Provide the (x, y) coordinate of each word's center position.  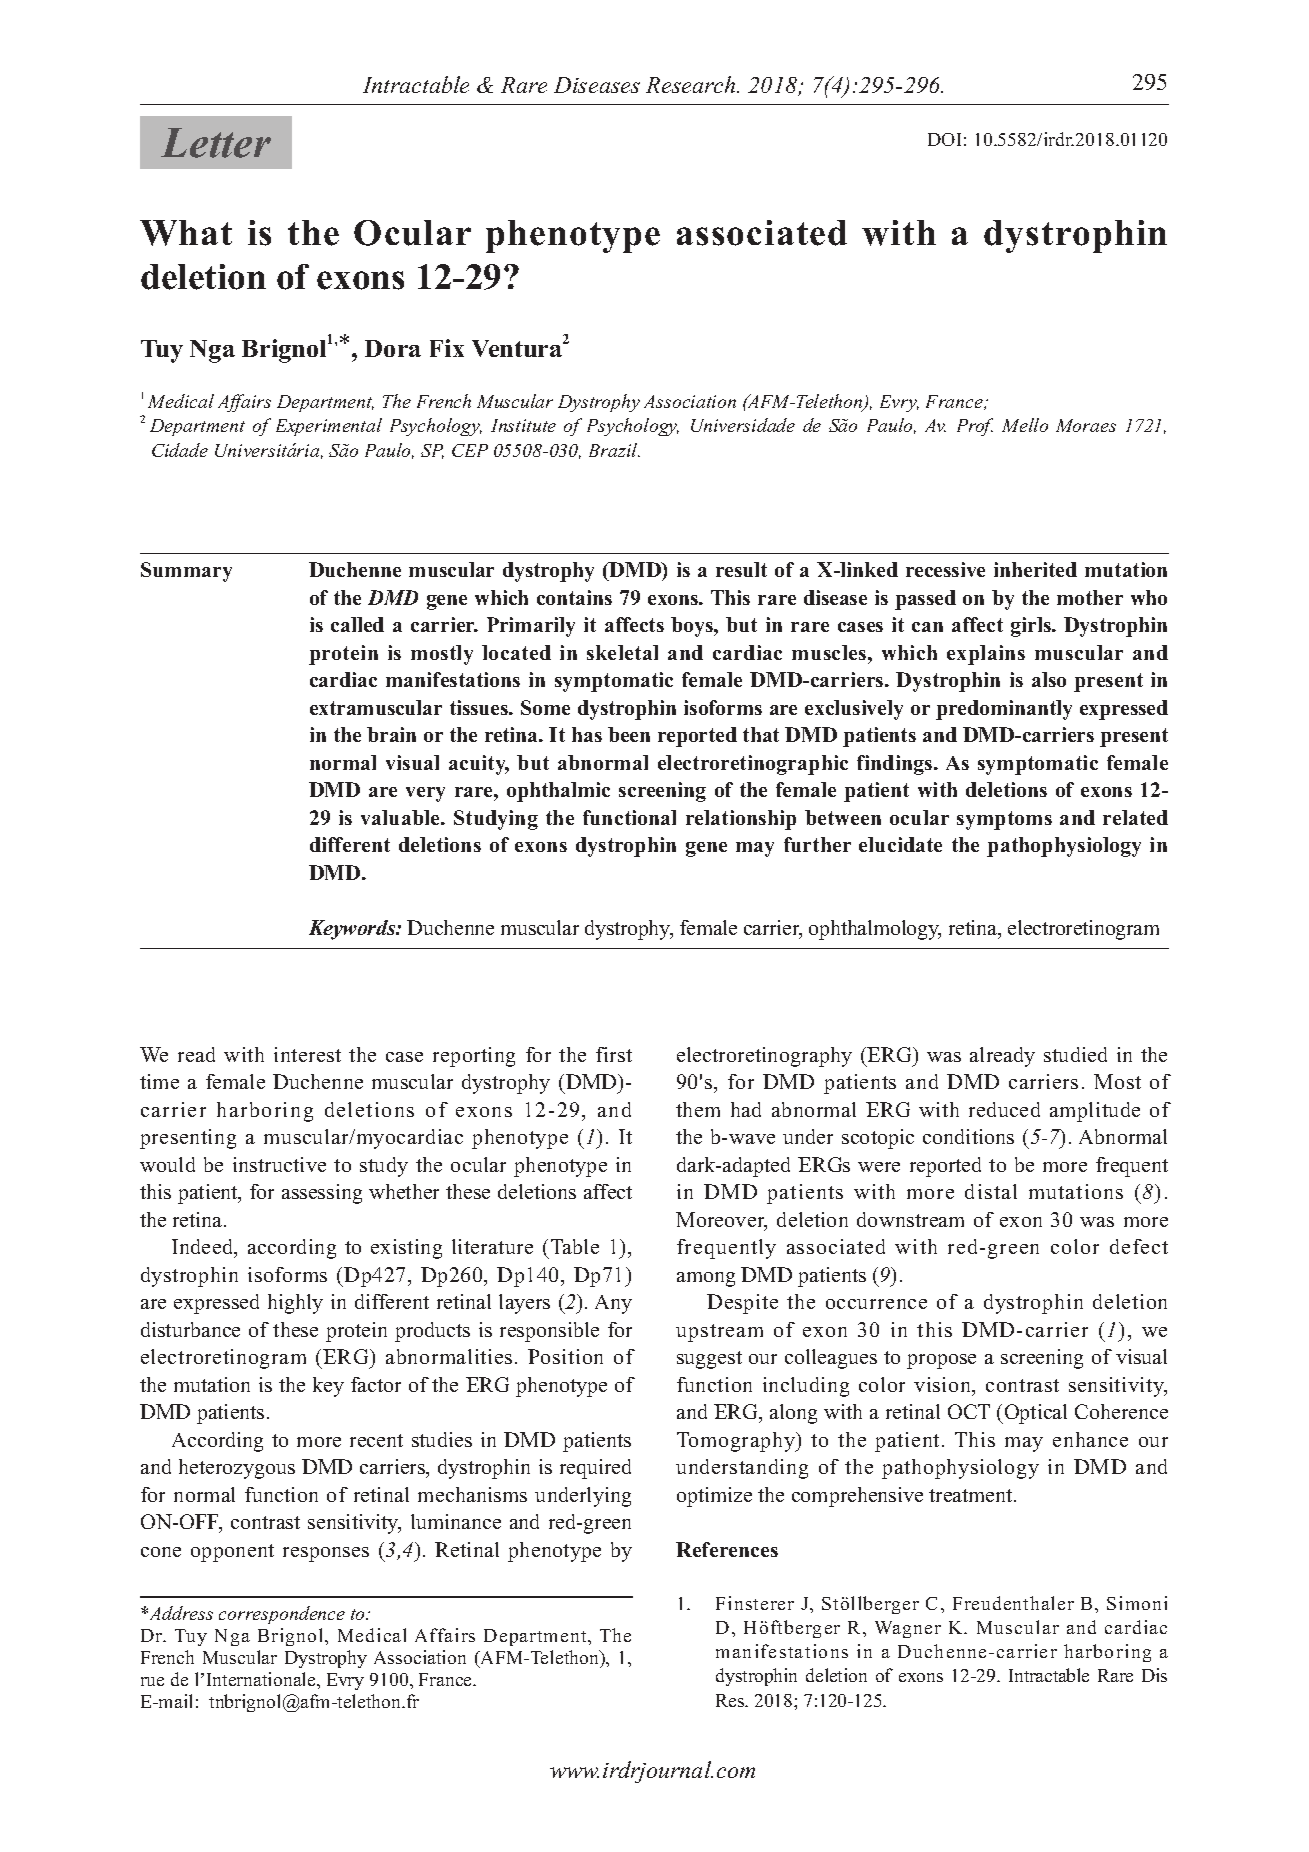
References (727, 1549)
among (706, 1279)
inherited (1035, 569)
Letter (216, 143)
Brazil (614, 450)
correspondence (282, 1615)
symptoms (1004, 820)
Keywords (353, 930)
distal (991, 1191)
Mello (1025, 425)
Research (692, 84)
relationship (741, 820)
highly (295, 1304)
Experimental (329, 427)
